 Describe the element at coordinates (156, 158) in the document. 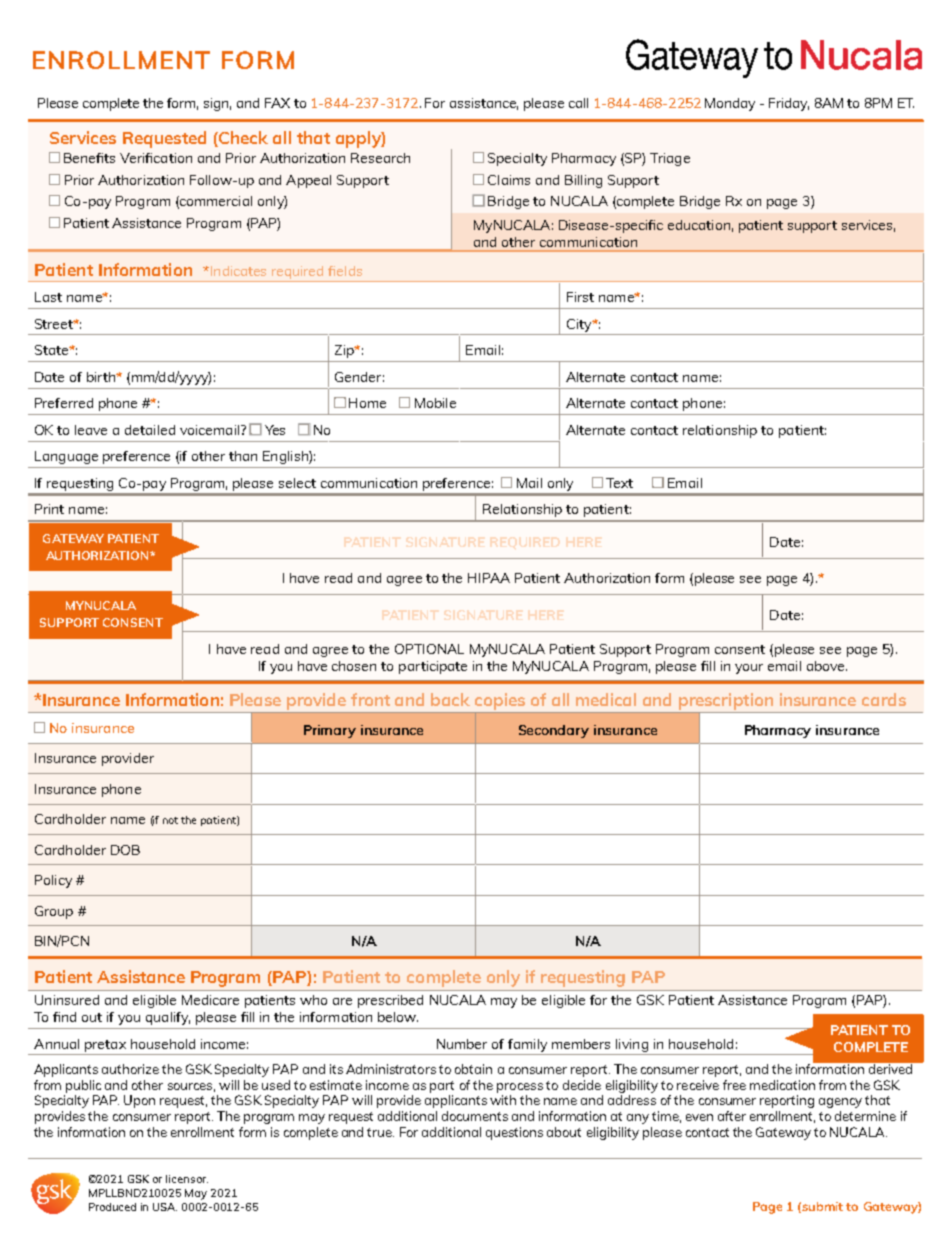

I see `Verification` at that location.
